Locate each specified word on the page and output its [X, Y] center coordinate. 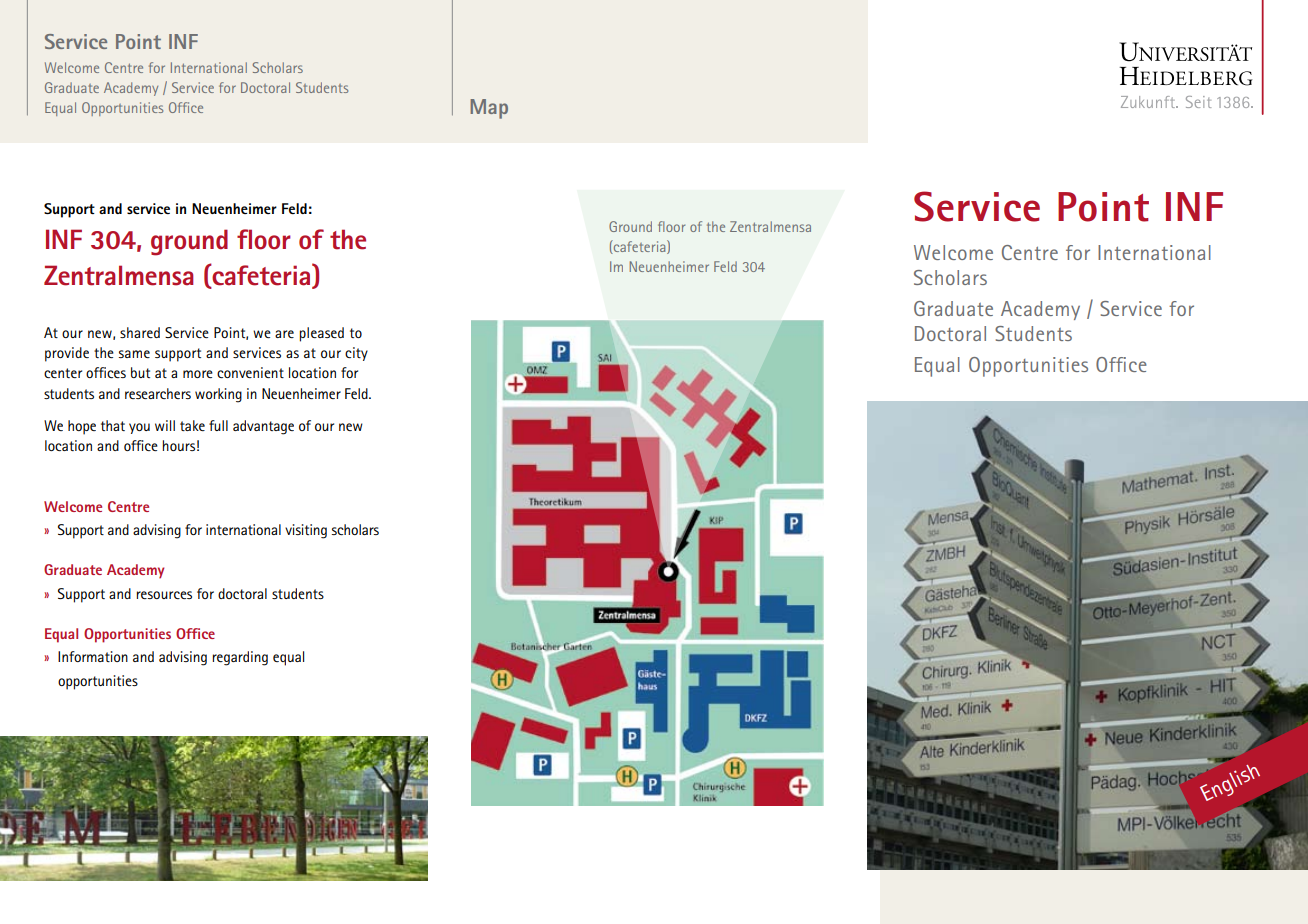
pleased [321, 334]
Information [93, 656]
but [140, 372]
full [218, 425]
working [218, 395]
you [139, 428]
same [134, 354]
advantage [263, 427]
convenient [250, 372]
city [356, 354]
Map [489, 109]
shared [140, 332]
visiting [306, 531]
